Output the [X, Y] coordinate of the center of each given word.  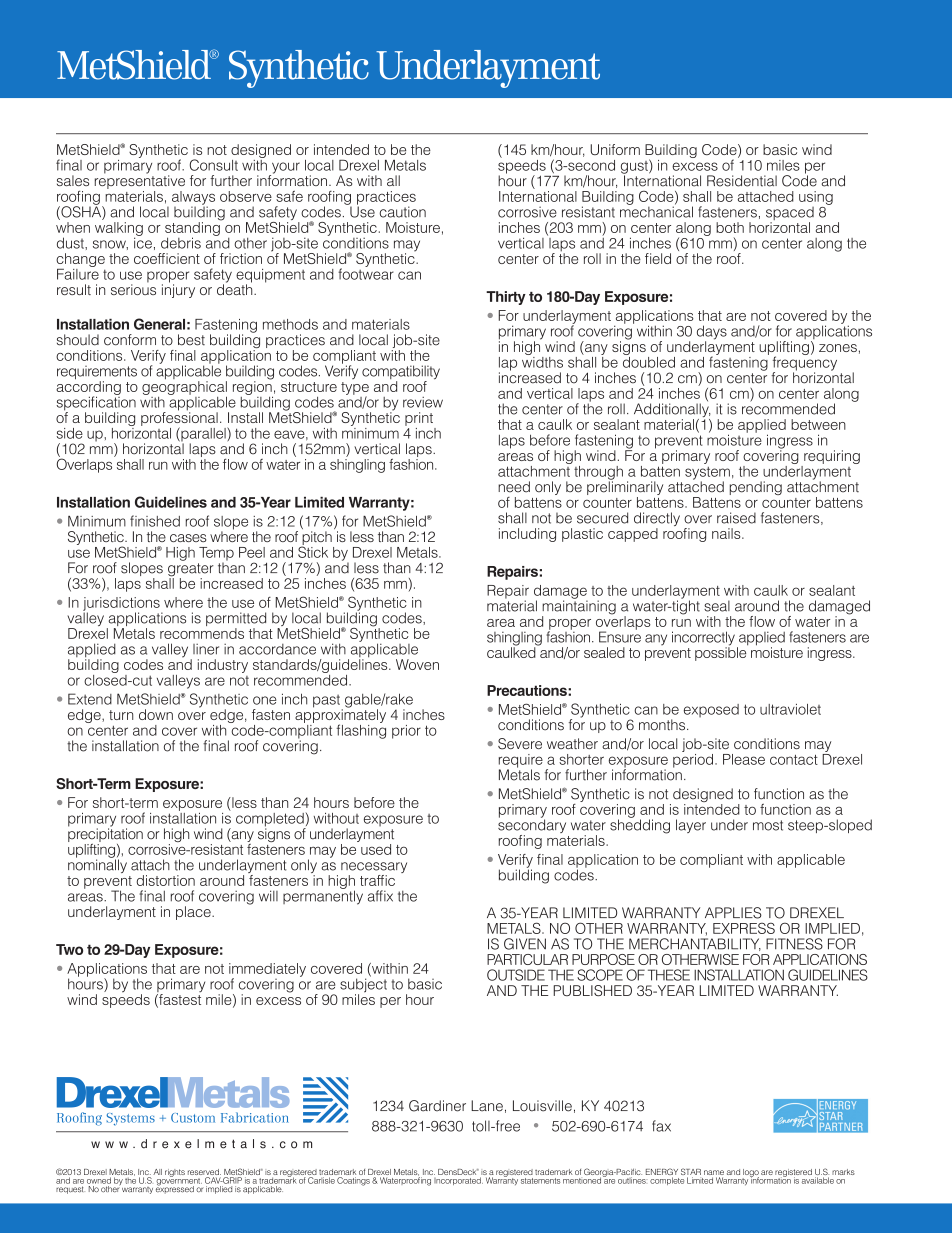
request [70, 1190]
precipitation [105, 835]
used [376, 849]
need [514, 487]
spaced [790, 215]
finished [155, 521]
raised [736, 518]
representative [140, 182]
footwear [366, 273]
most [768, 825]
